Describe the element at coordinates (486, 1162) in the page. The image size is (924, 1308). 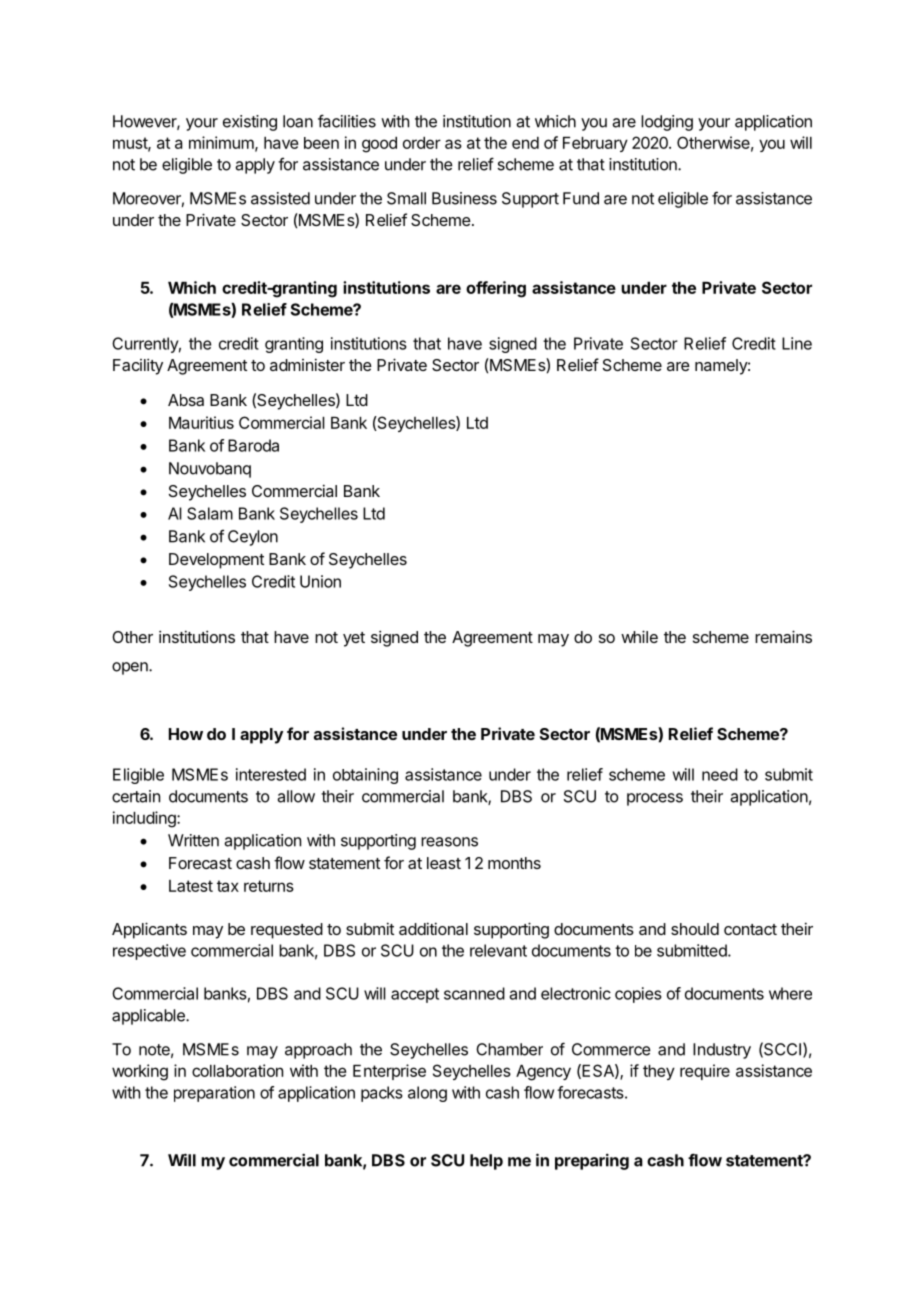
I see `help` at that location.
